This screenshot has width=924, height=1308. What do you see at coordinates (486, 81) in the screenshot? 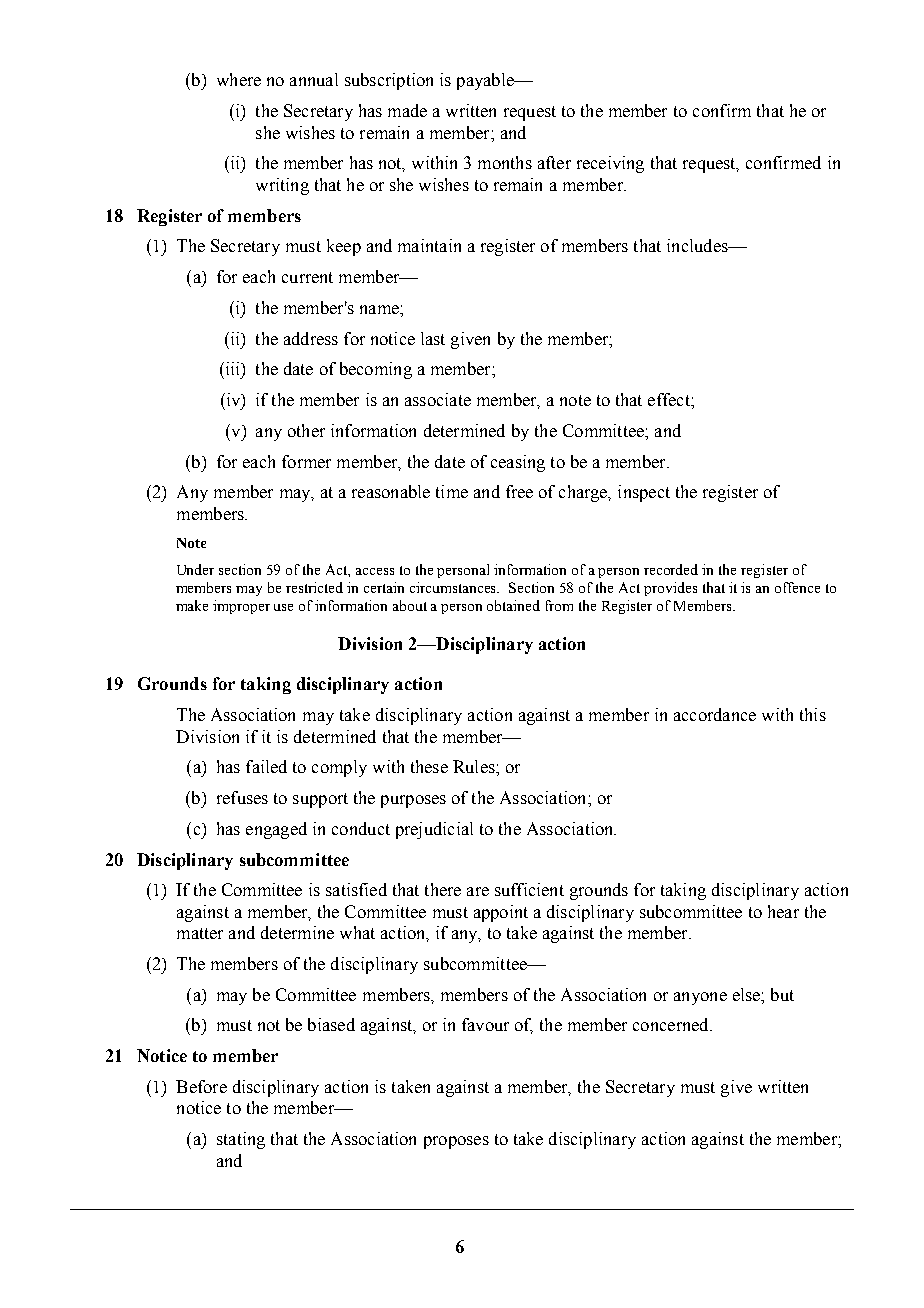
I see `payable` at bounding box center [486, 81].
